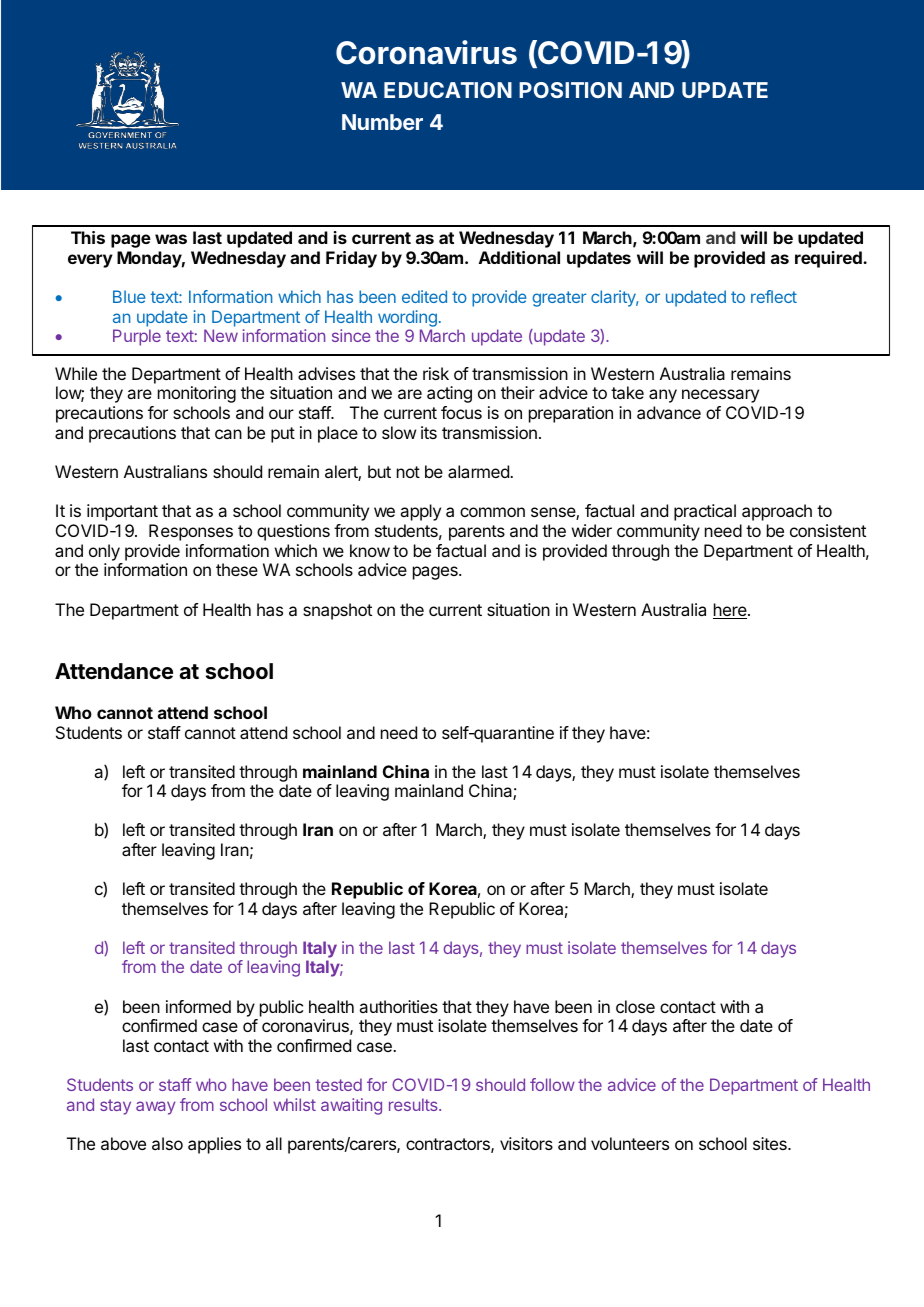 This document has width=924, height=1307. What do you see at coordinates (731, 611) in the document?
I see `here` at bounding box center [731, 611].
